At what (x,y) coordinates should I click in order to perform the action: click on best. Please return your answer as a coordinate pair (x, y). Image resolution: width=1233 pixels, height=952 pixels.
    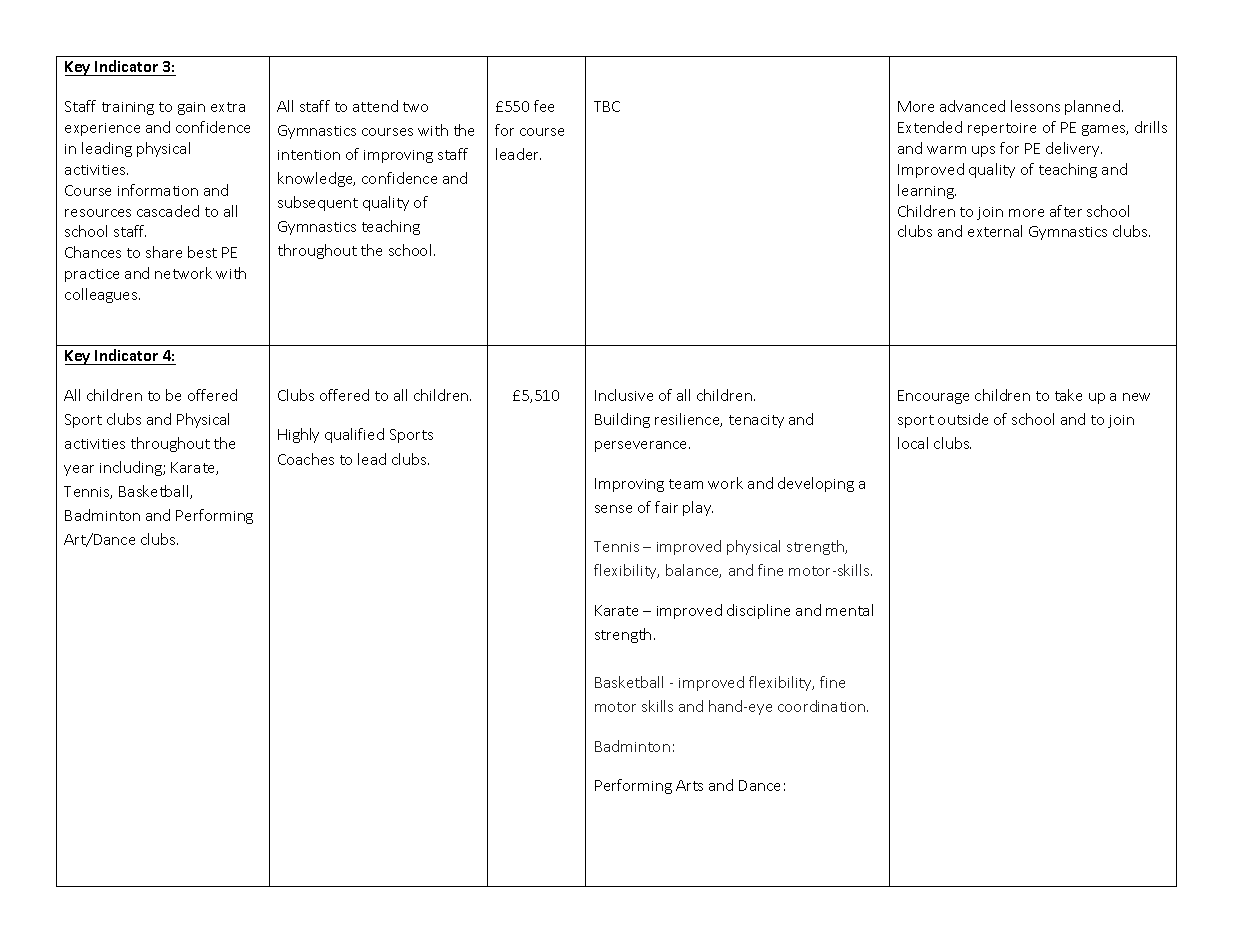
    Looking at the image, I should click on (202, 252).
